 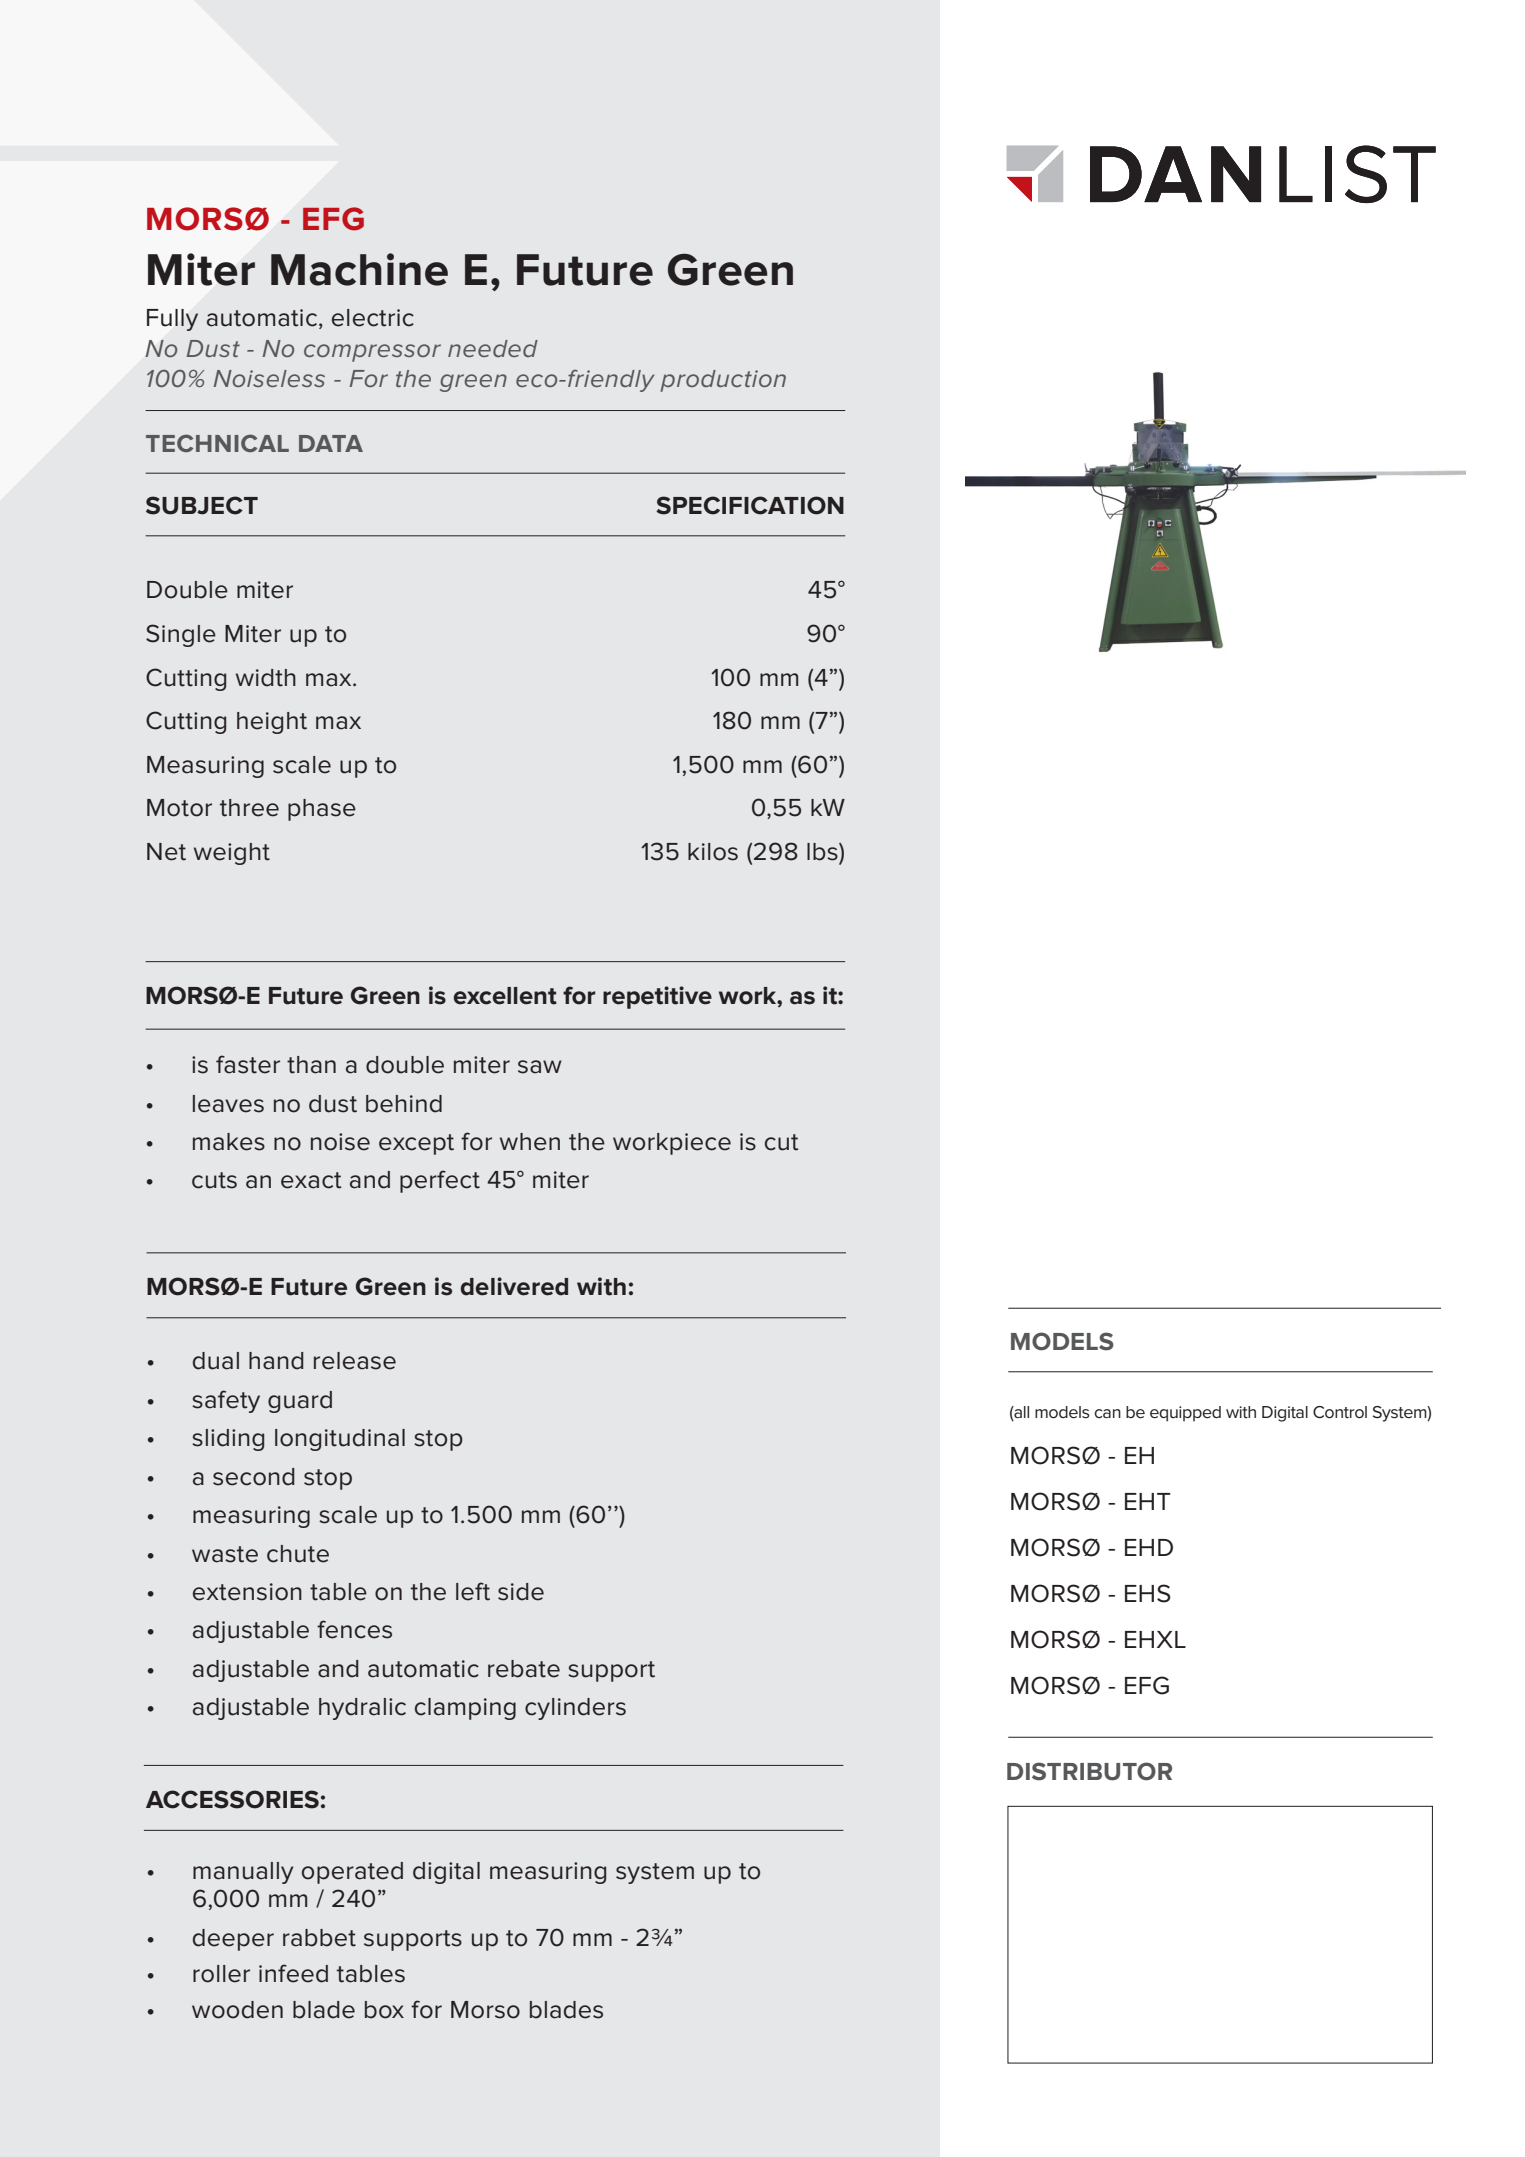 I want to click on box, so click(x=384, y=2010).
